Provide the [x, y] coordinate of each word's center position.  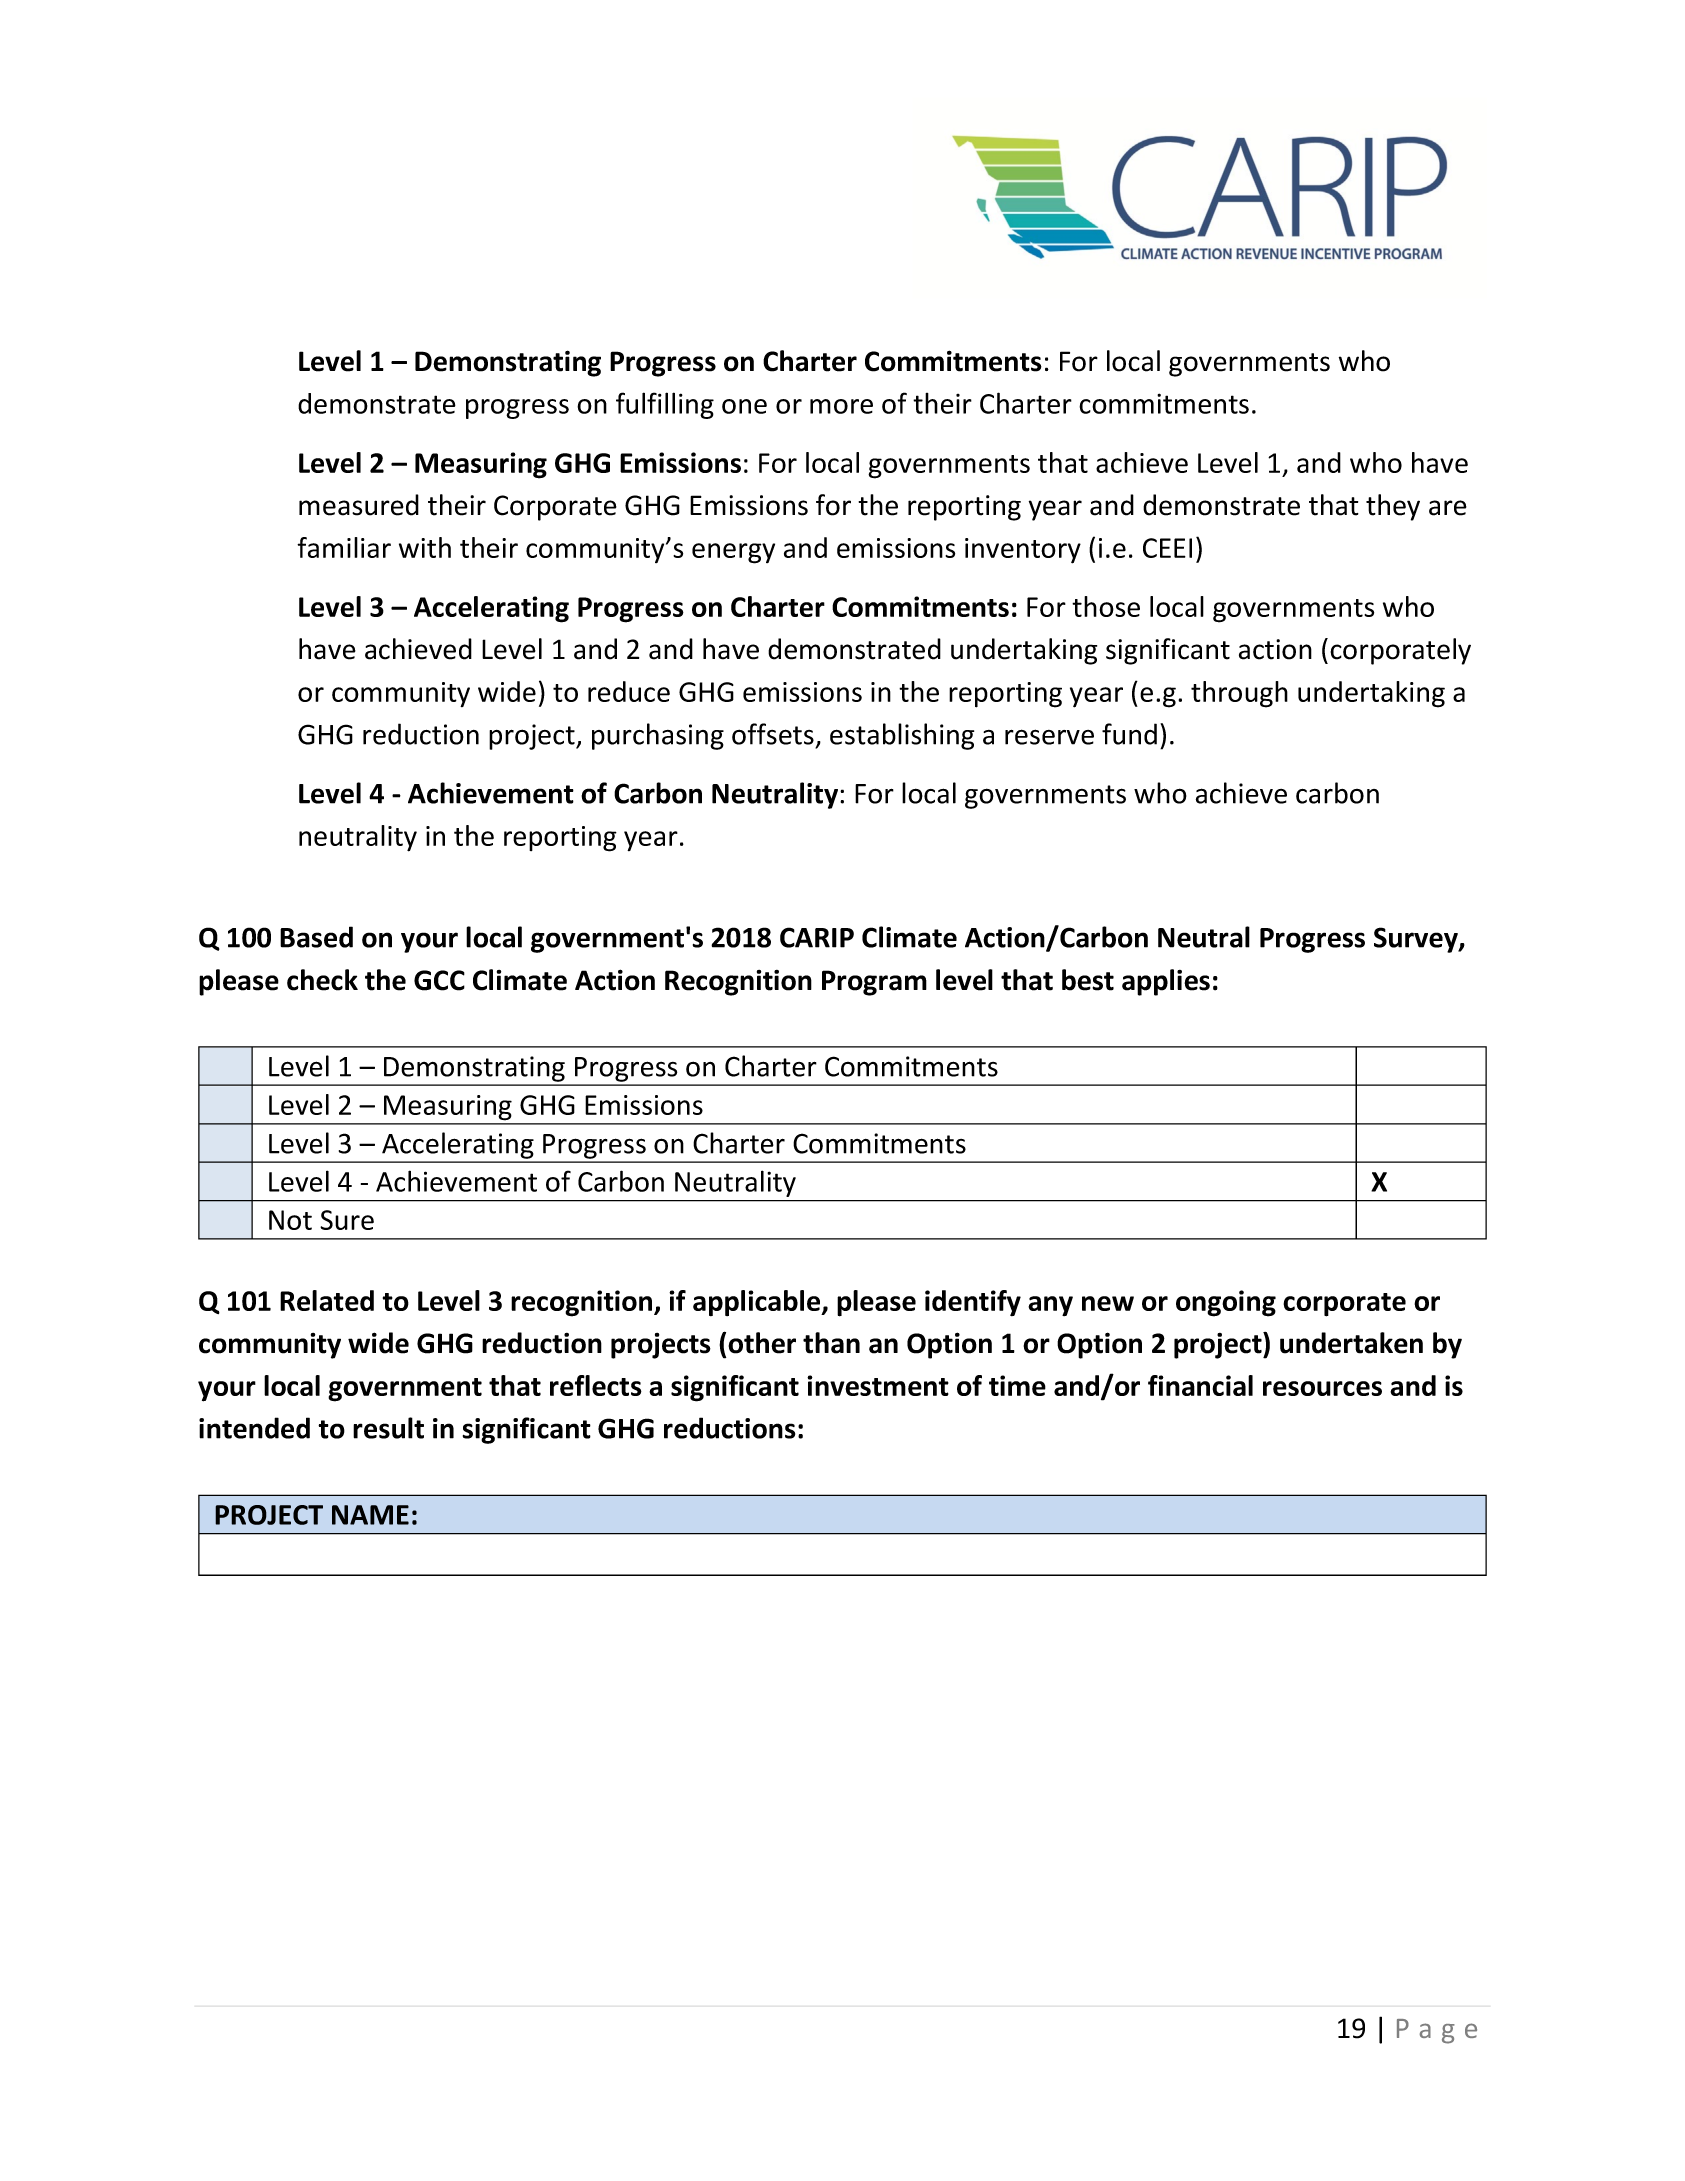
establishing [902, 736]
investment [878, 1385]
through [1239, 694]
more [841, 406]
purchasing [658, 736]
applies [1166, 982]
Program [874, 983]
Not [290, 1220]
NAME [370, 1515]
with [425, 547]
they [1393, 507]
